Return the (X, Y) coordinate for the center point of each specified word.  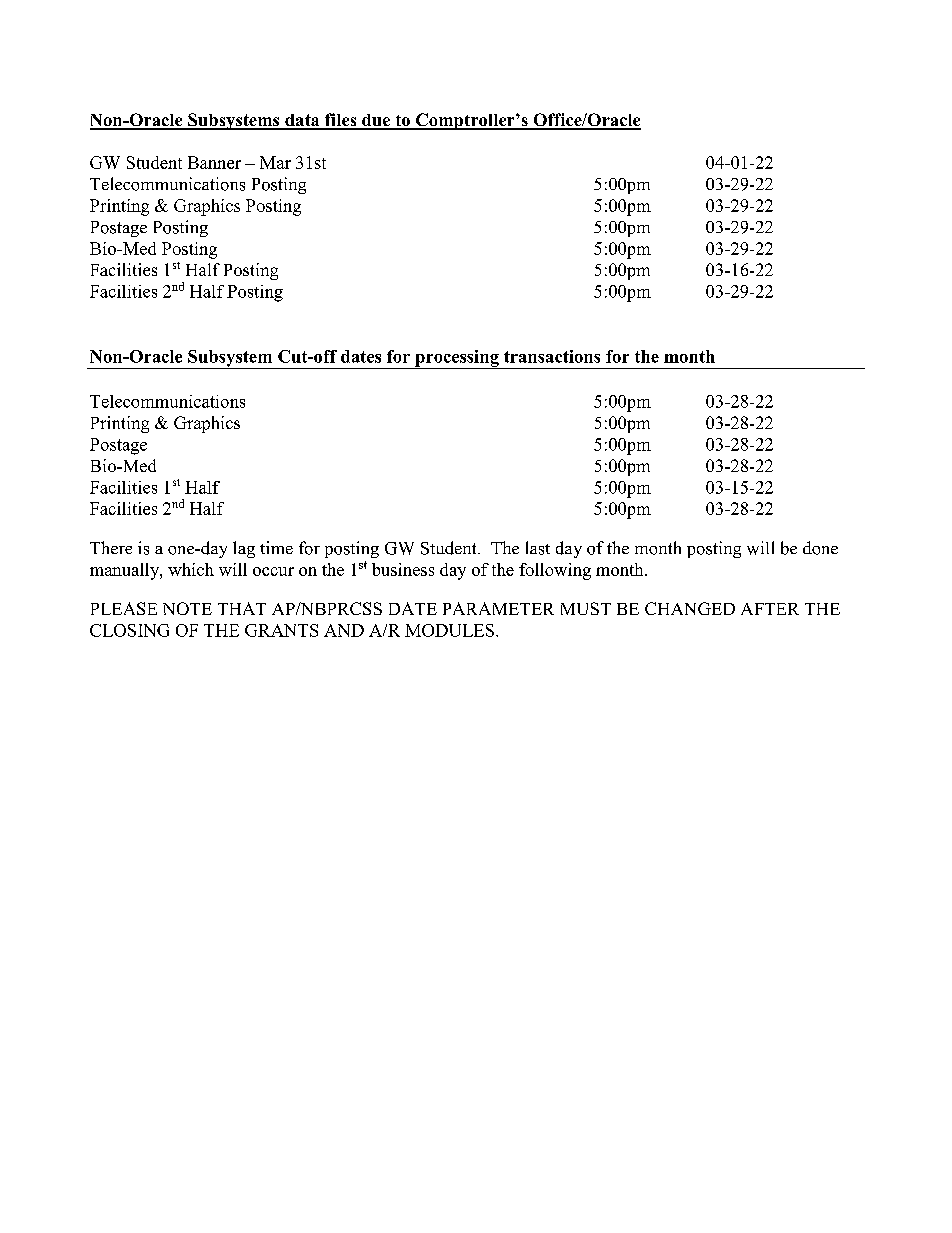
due (376, 121)
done (820, 548)
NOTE (187, 608)
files (341, 121)
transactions (552, 356)
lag (244, 549)
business (403, 569)
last (538, 548)
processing (457, 359)
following (555, 571)
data (302, 121)
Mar (275, 162)
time (276, 547)
